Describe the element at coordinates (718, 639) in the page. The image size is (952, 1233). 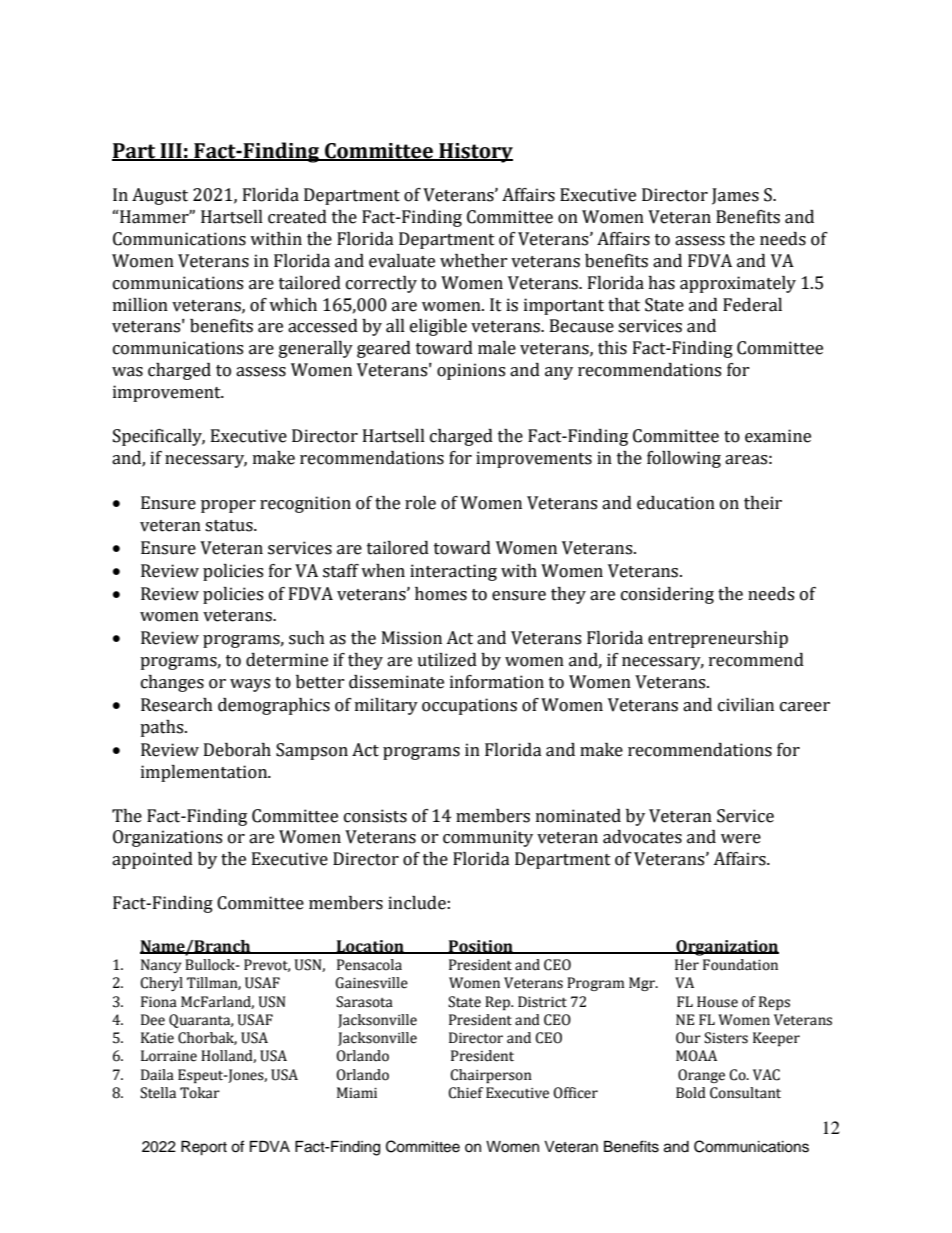
I see `entrepreneurship` at that location.
